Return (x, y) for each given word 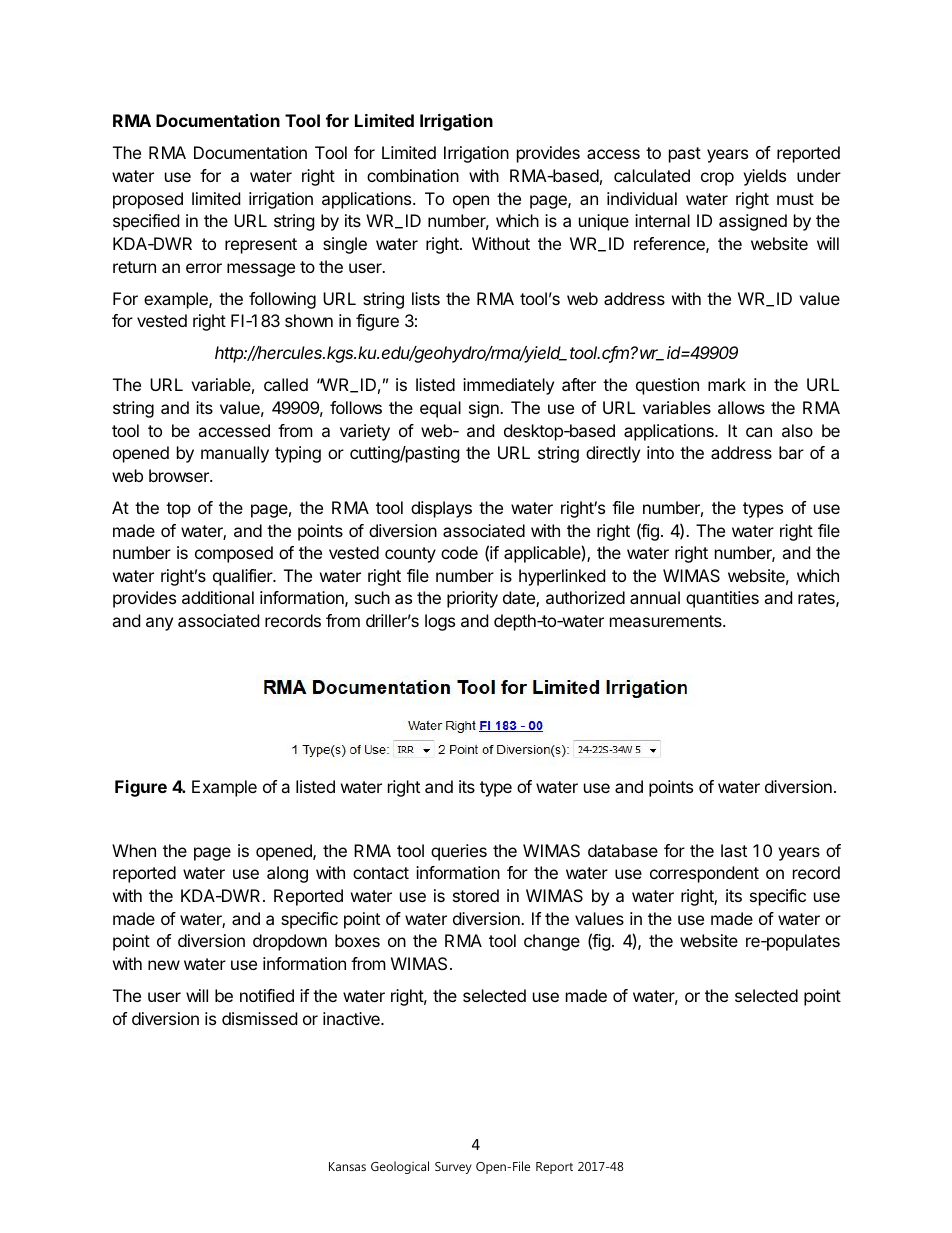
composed (234, 554)
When (134, 850)
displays (441, 509)
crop (717, 179)
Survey (453, 1168)
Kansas (347, 1166)
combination (413, 175)
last (734, 850)
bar (791, 452)
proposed (148, 200)
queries (459, 852)
